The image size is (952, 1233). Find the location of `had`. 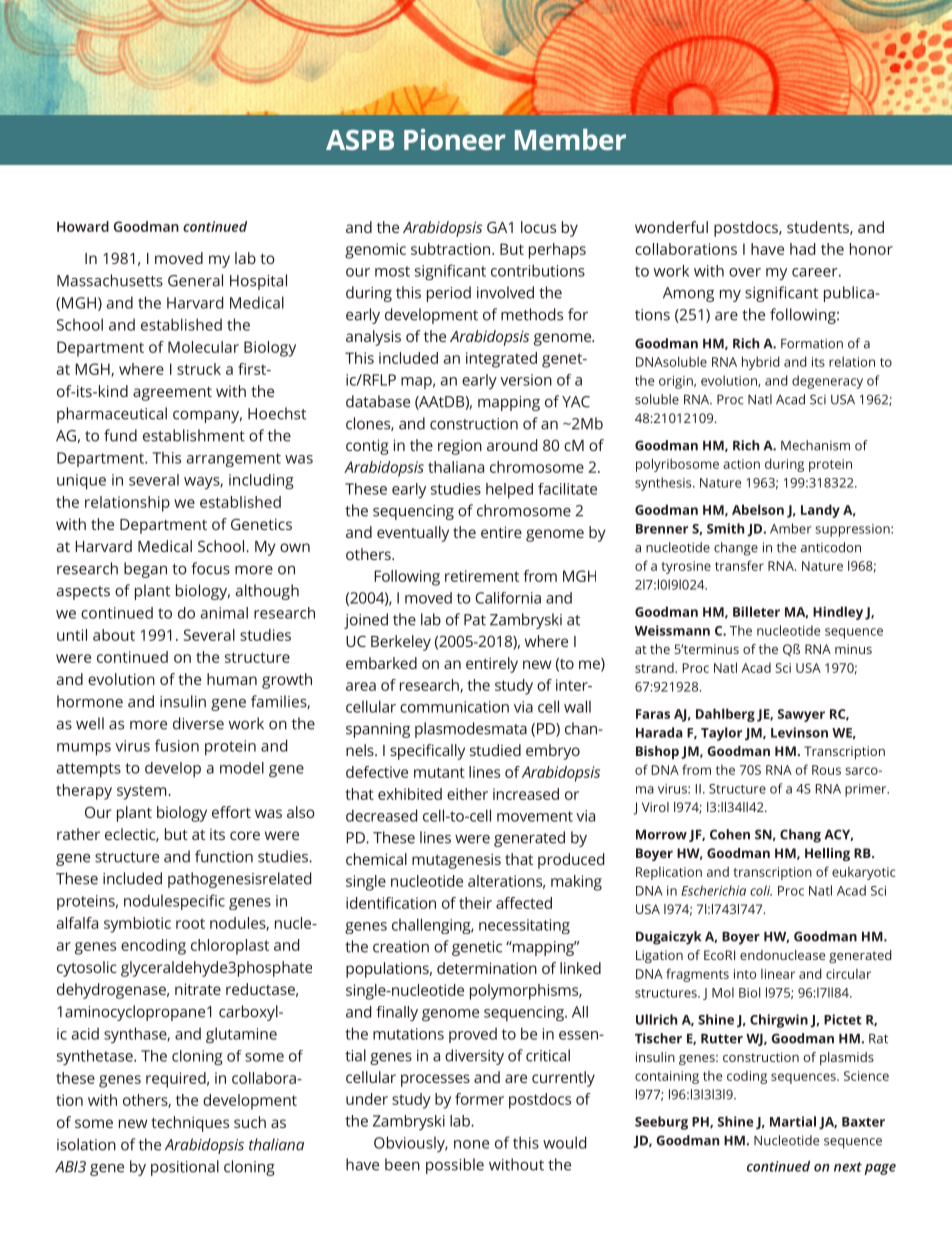

had is located at coordinates (802, 249).
